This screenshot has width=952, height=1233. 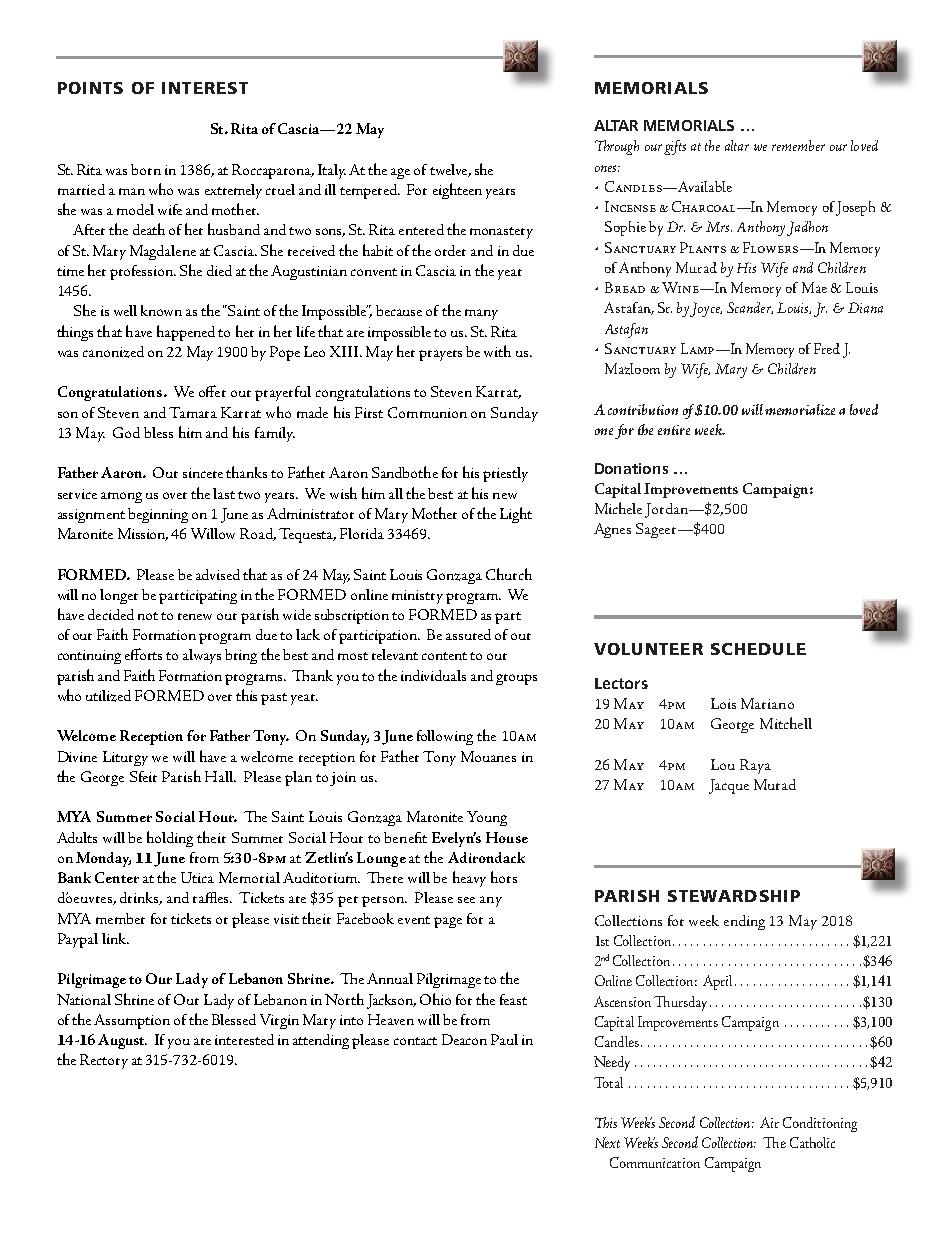 I want to click on offer, so click(x=212, y=391).
